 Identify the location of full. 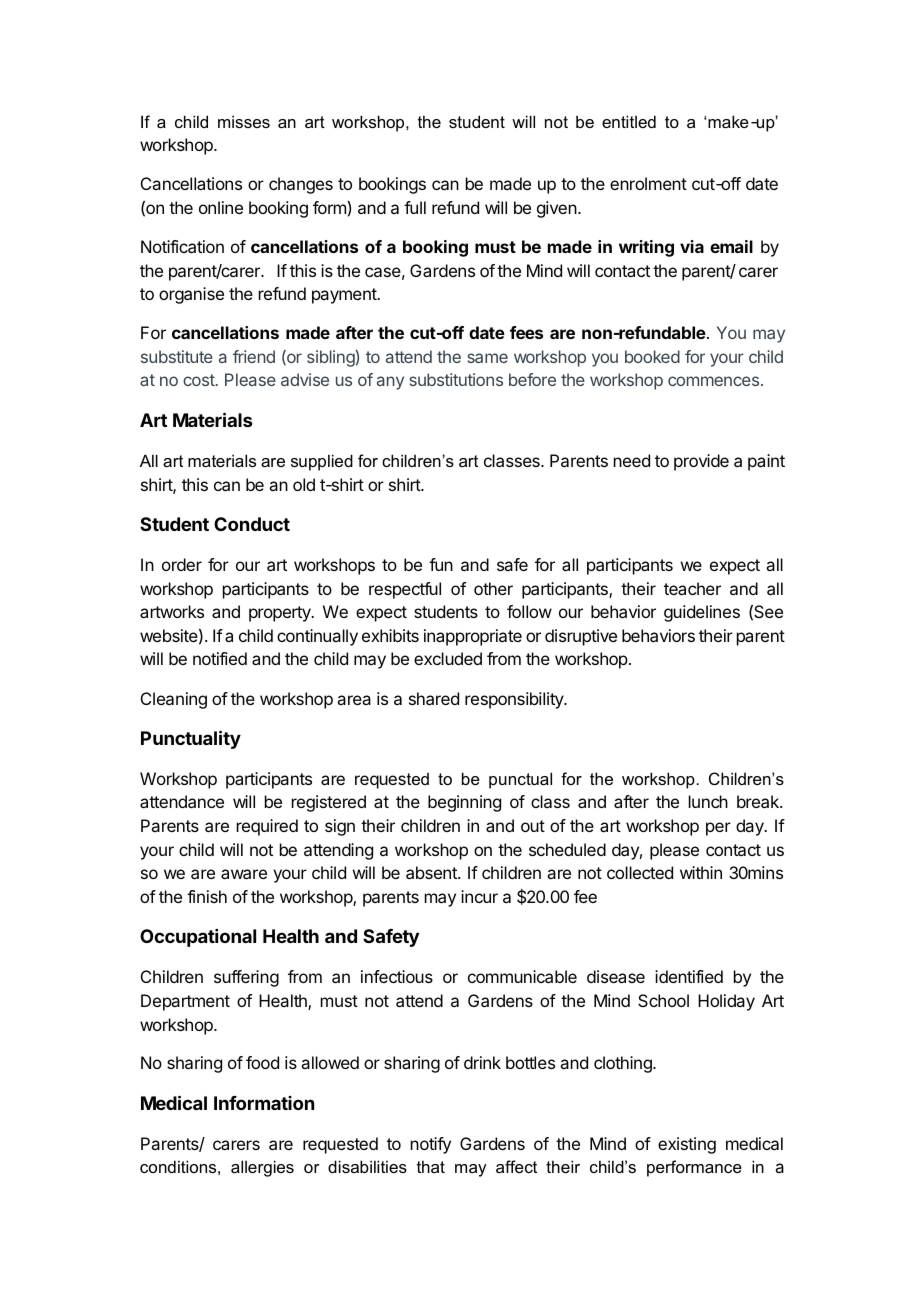
(415, 207).
